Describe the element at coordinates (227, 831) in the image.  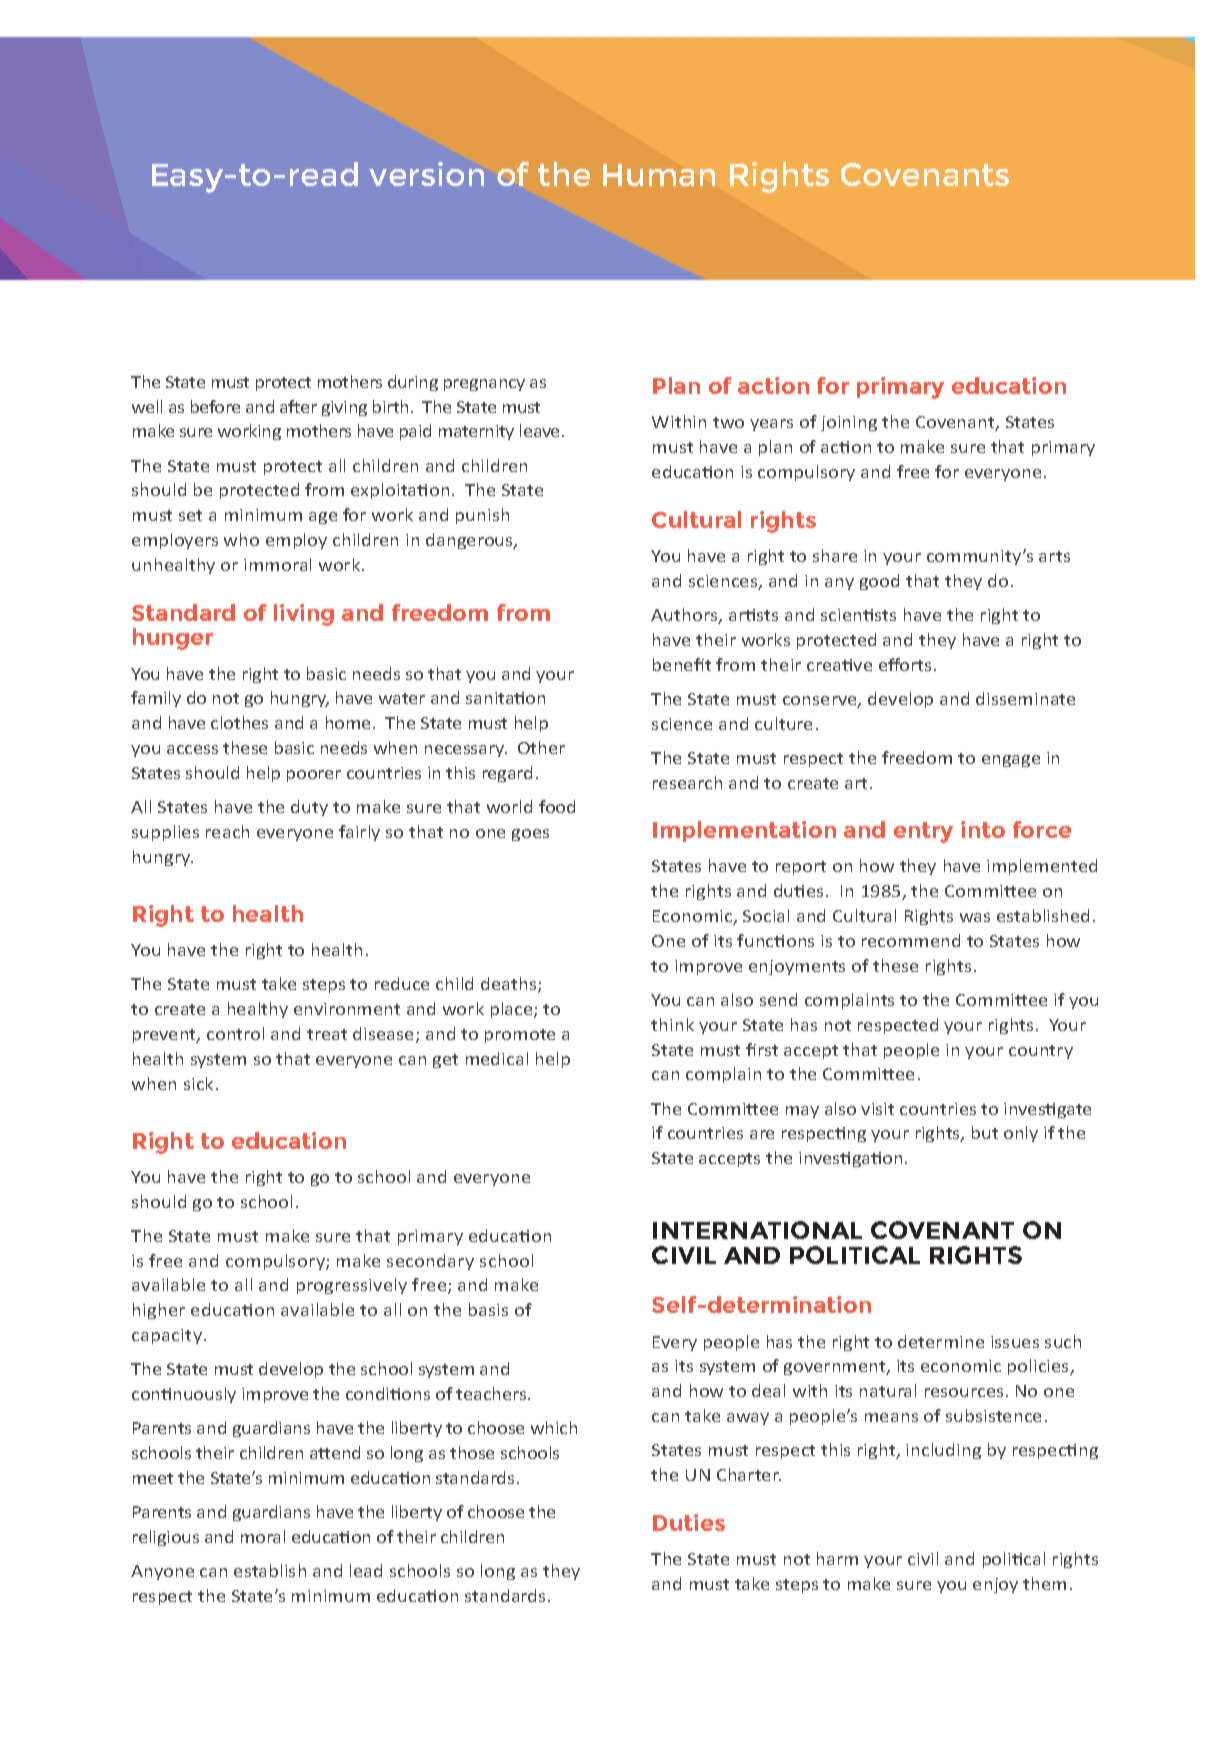
I see `reach` at that location.
